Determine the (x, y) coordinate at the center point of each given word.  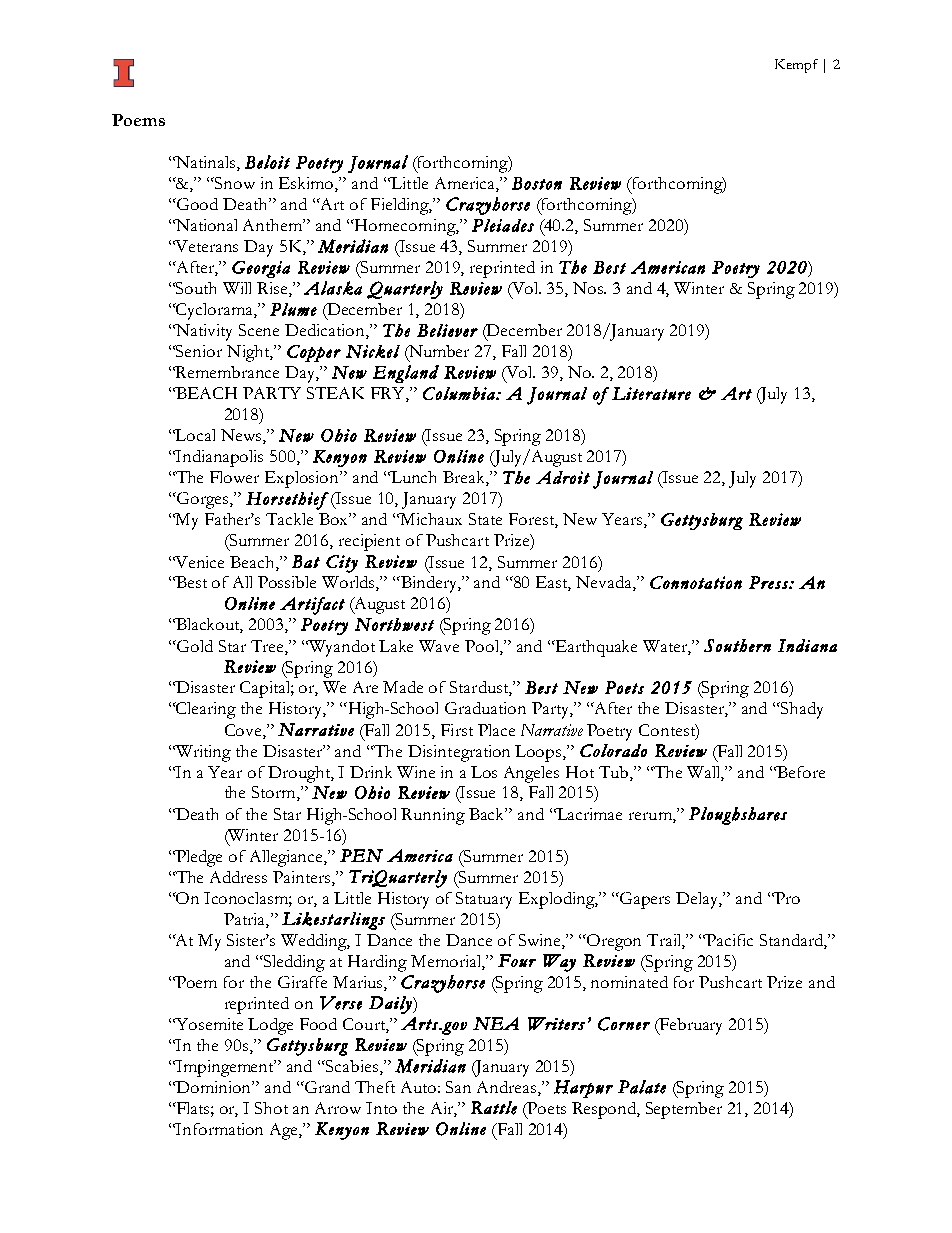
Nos (589, 288)
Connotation (696, 582)
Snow (235, 183)
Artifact (312, 606)
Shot (271, 1108)
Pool (483, 646)
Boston (537, 183)
